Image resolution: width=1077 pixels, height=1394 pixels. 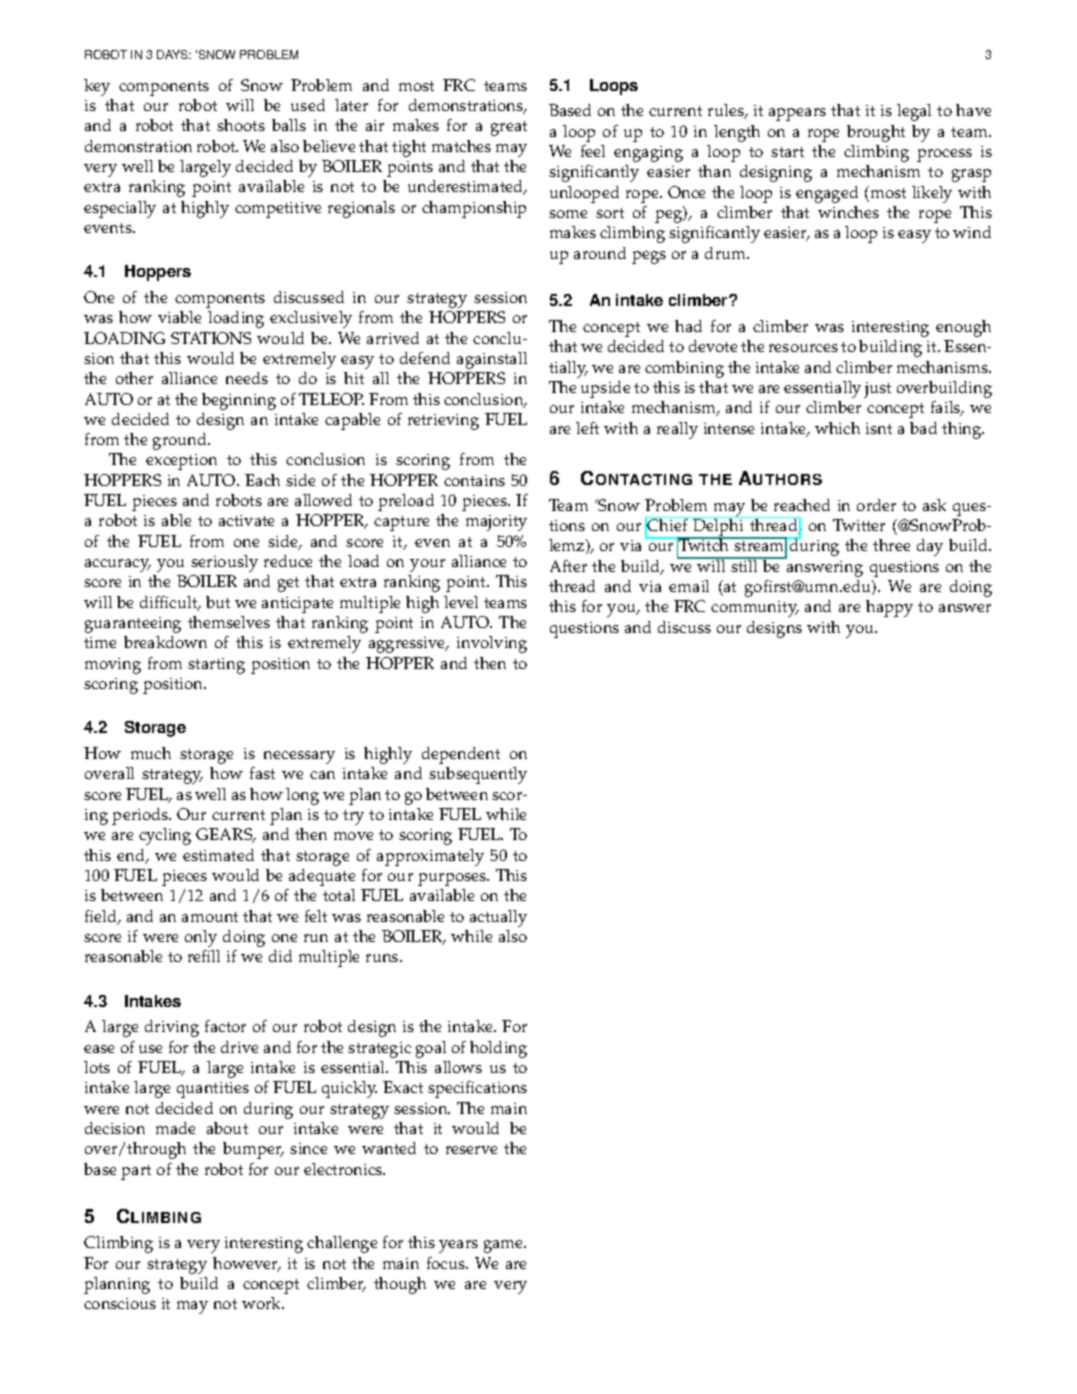 What do you see at coordinates (914, 112) in the screenshot?
I see `legal` at bounding box center [914, 112].
